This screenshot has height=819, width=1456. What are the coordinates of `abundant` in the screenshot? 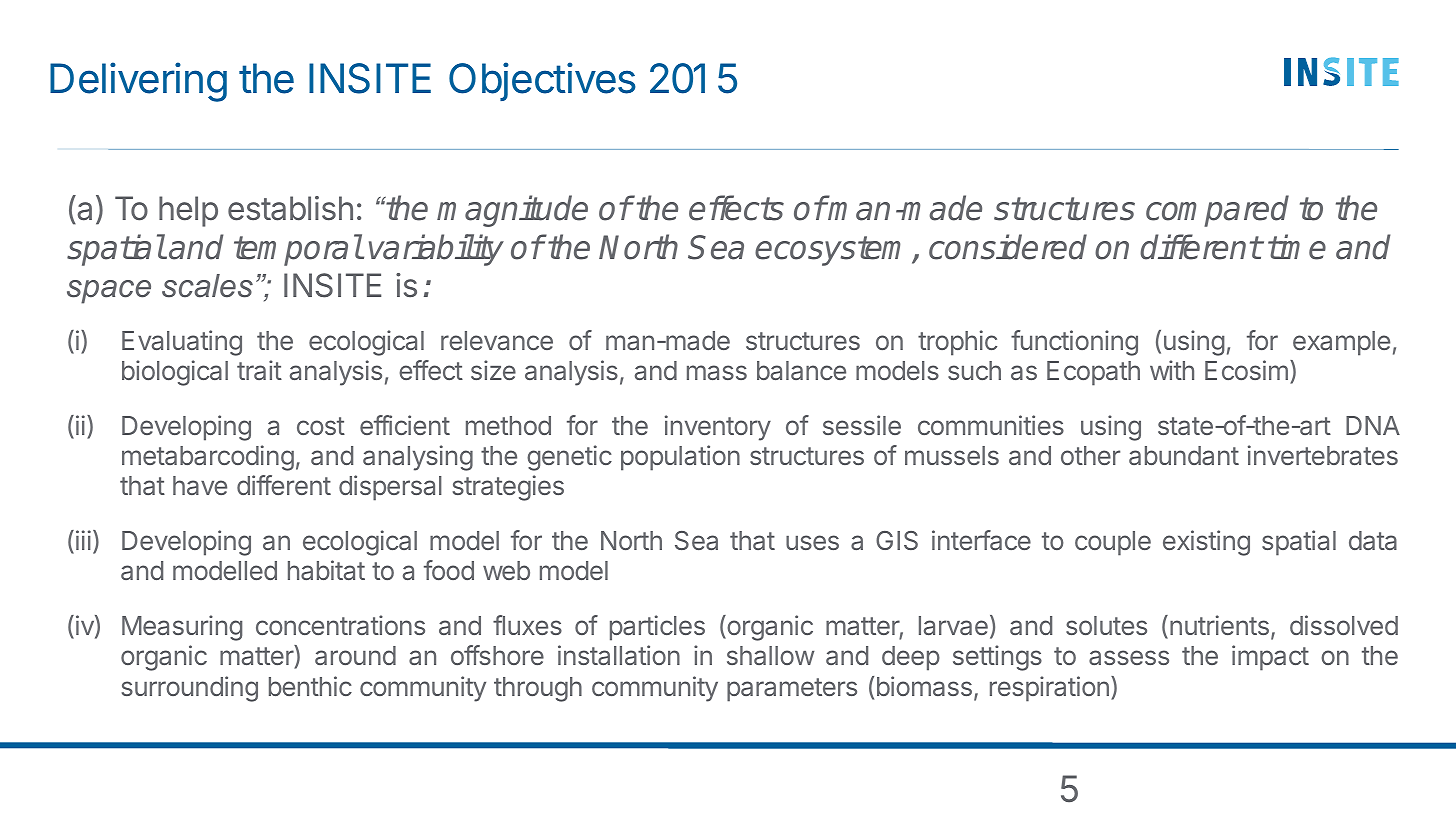 It's located at (1184, 455).
